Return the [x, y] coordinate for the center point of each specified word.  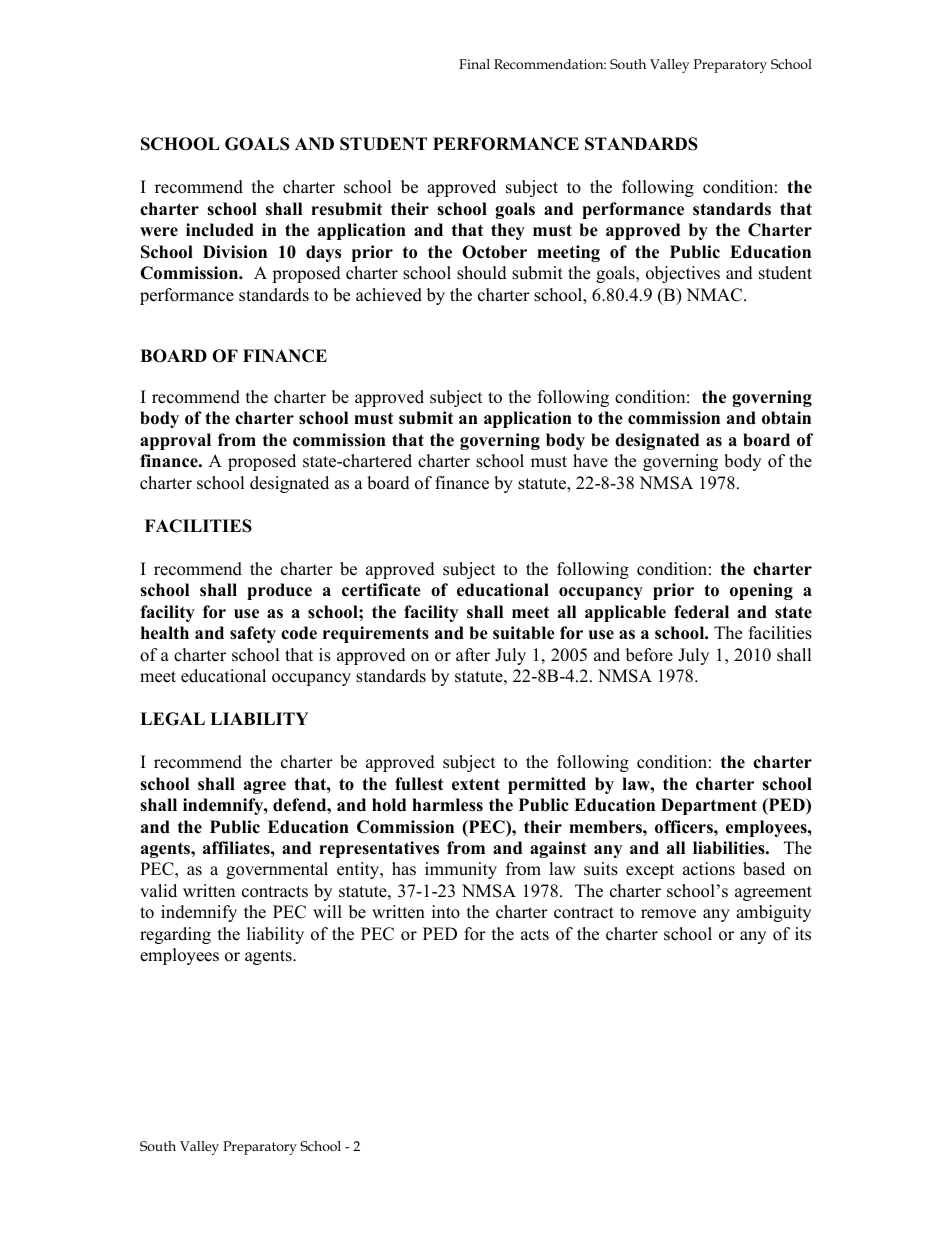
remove [668, 914]
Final [474, 64]
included [220, 230]
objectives [683, 274]
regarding [175, 935]
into [446, 912]
